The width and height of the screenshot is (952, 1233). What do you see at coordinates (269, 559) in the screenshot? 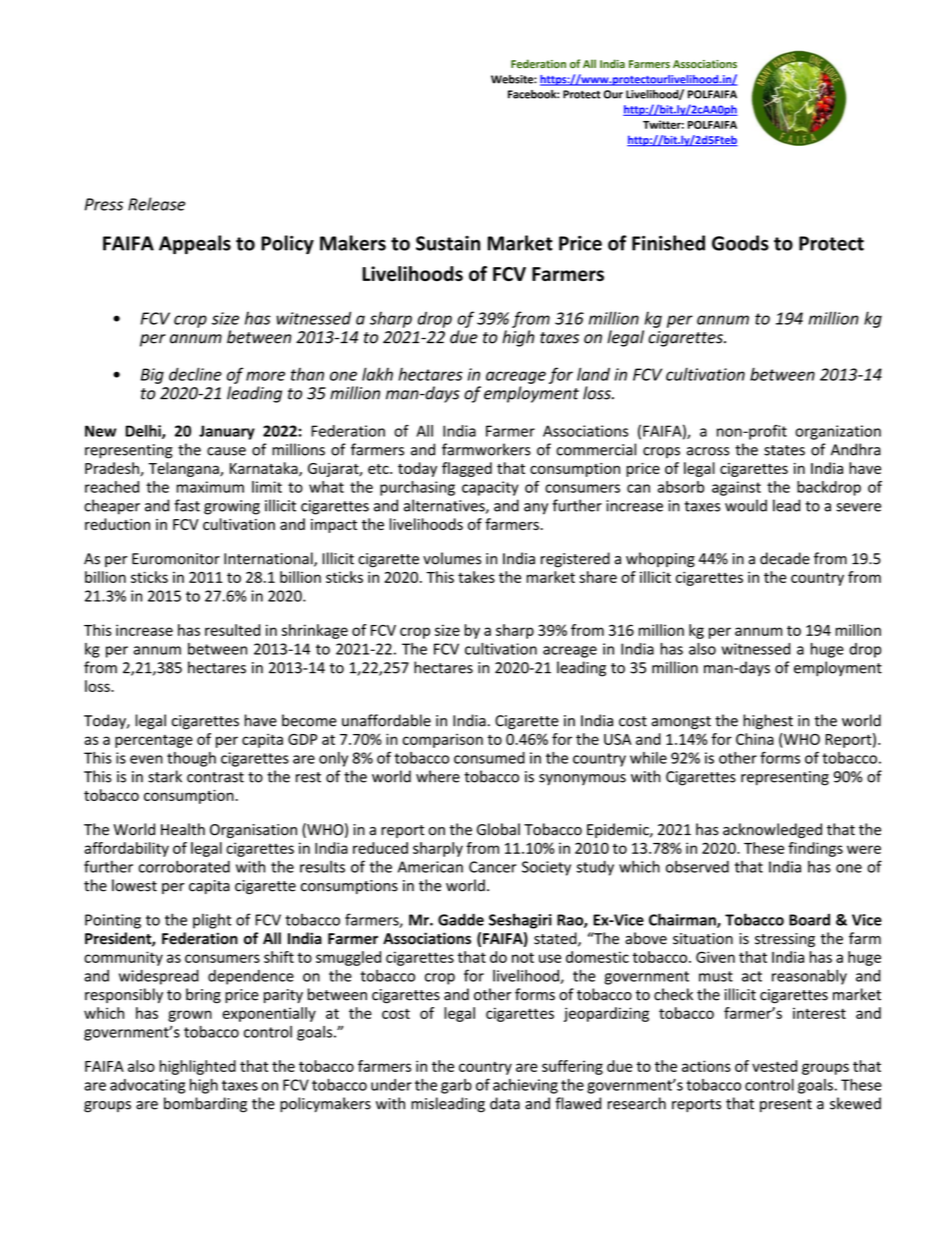
I see `International` at bounding box center [269, 559].
